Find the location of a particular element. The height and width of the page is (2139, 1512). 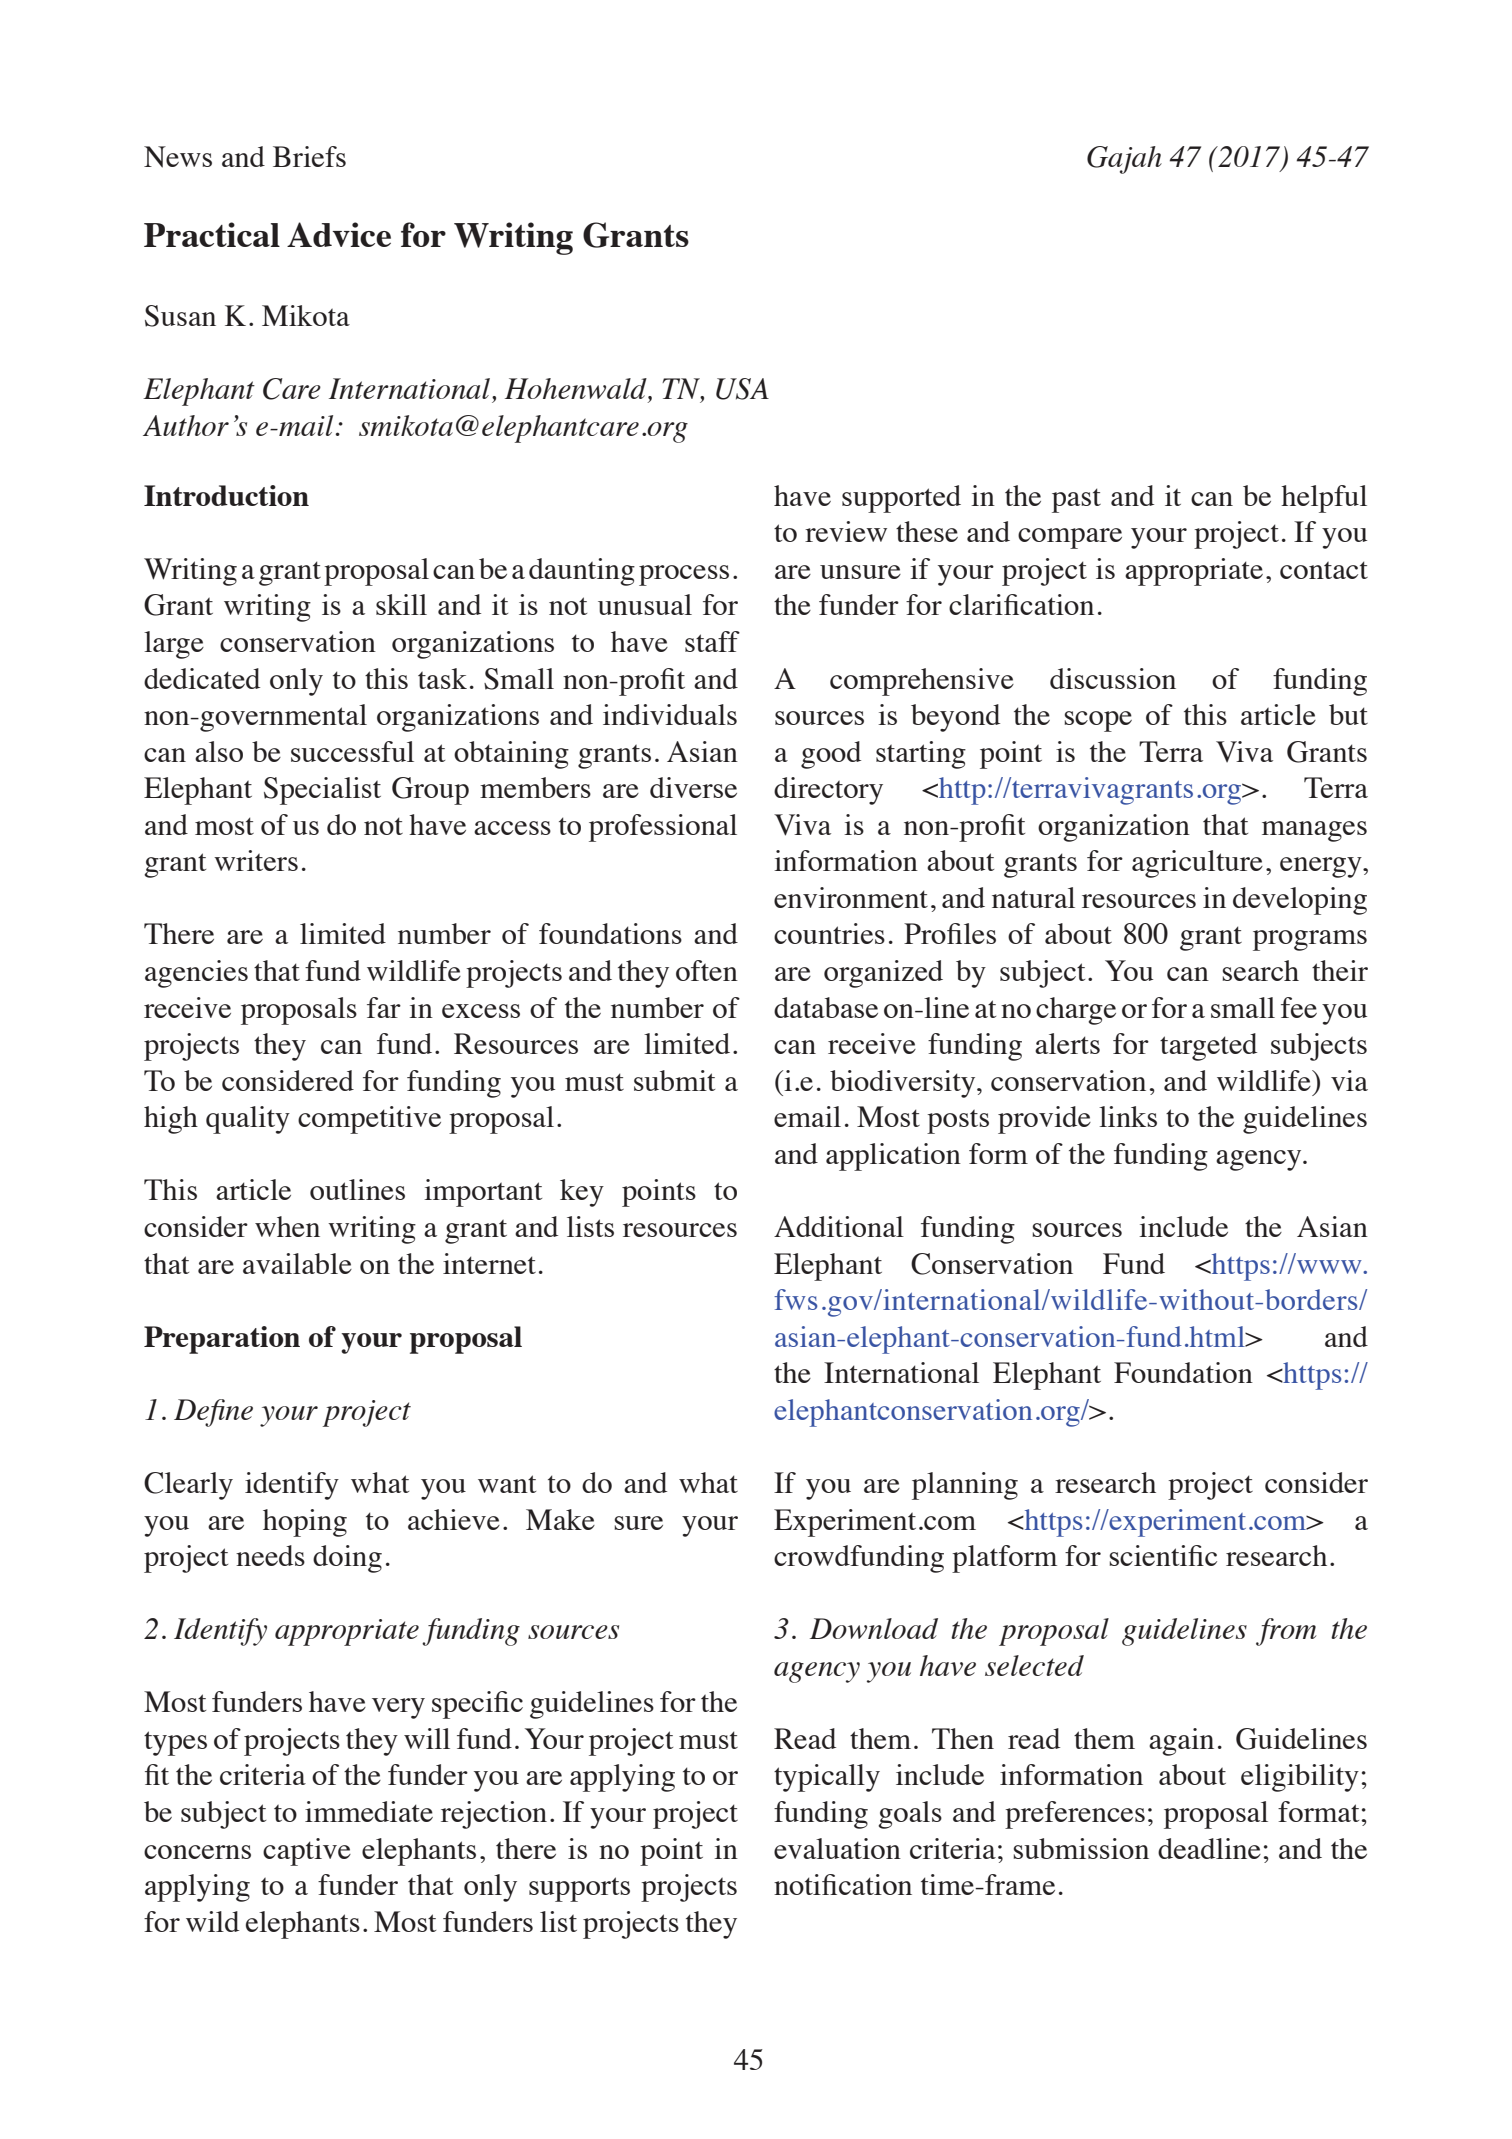

database is located at coordinates (826, 1007).
